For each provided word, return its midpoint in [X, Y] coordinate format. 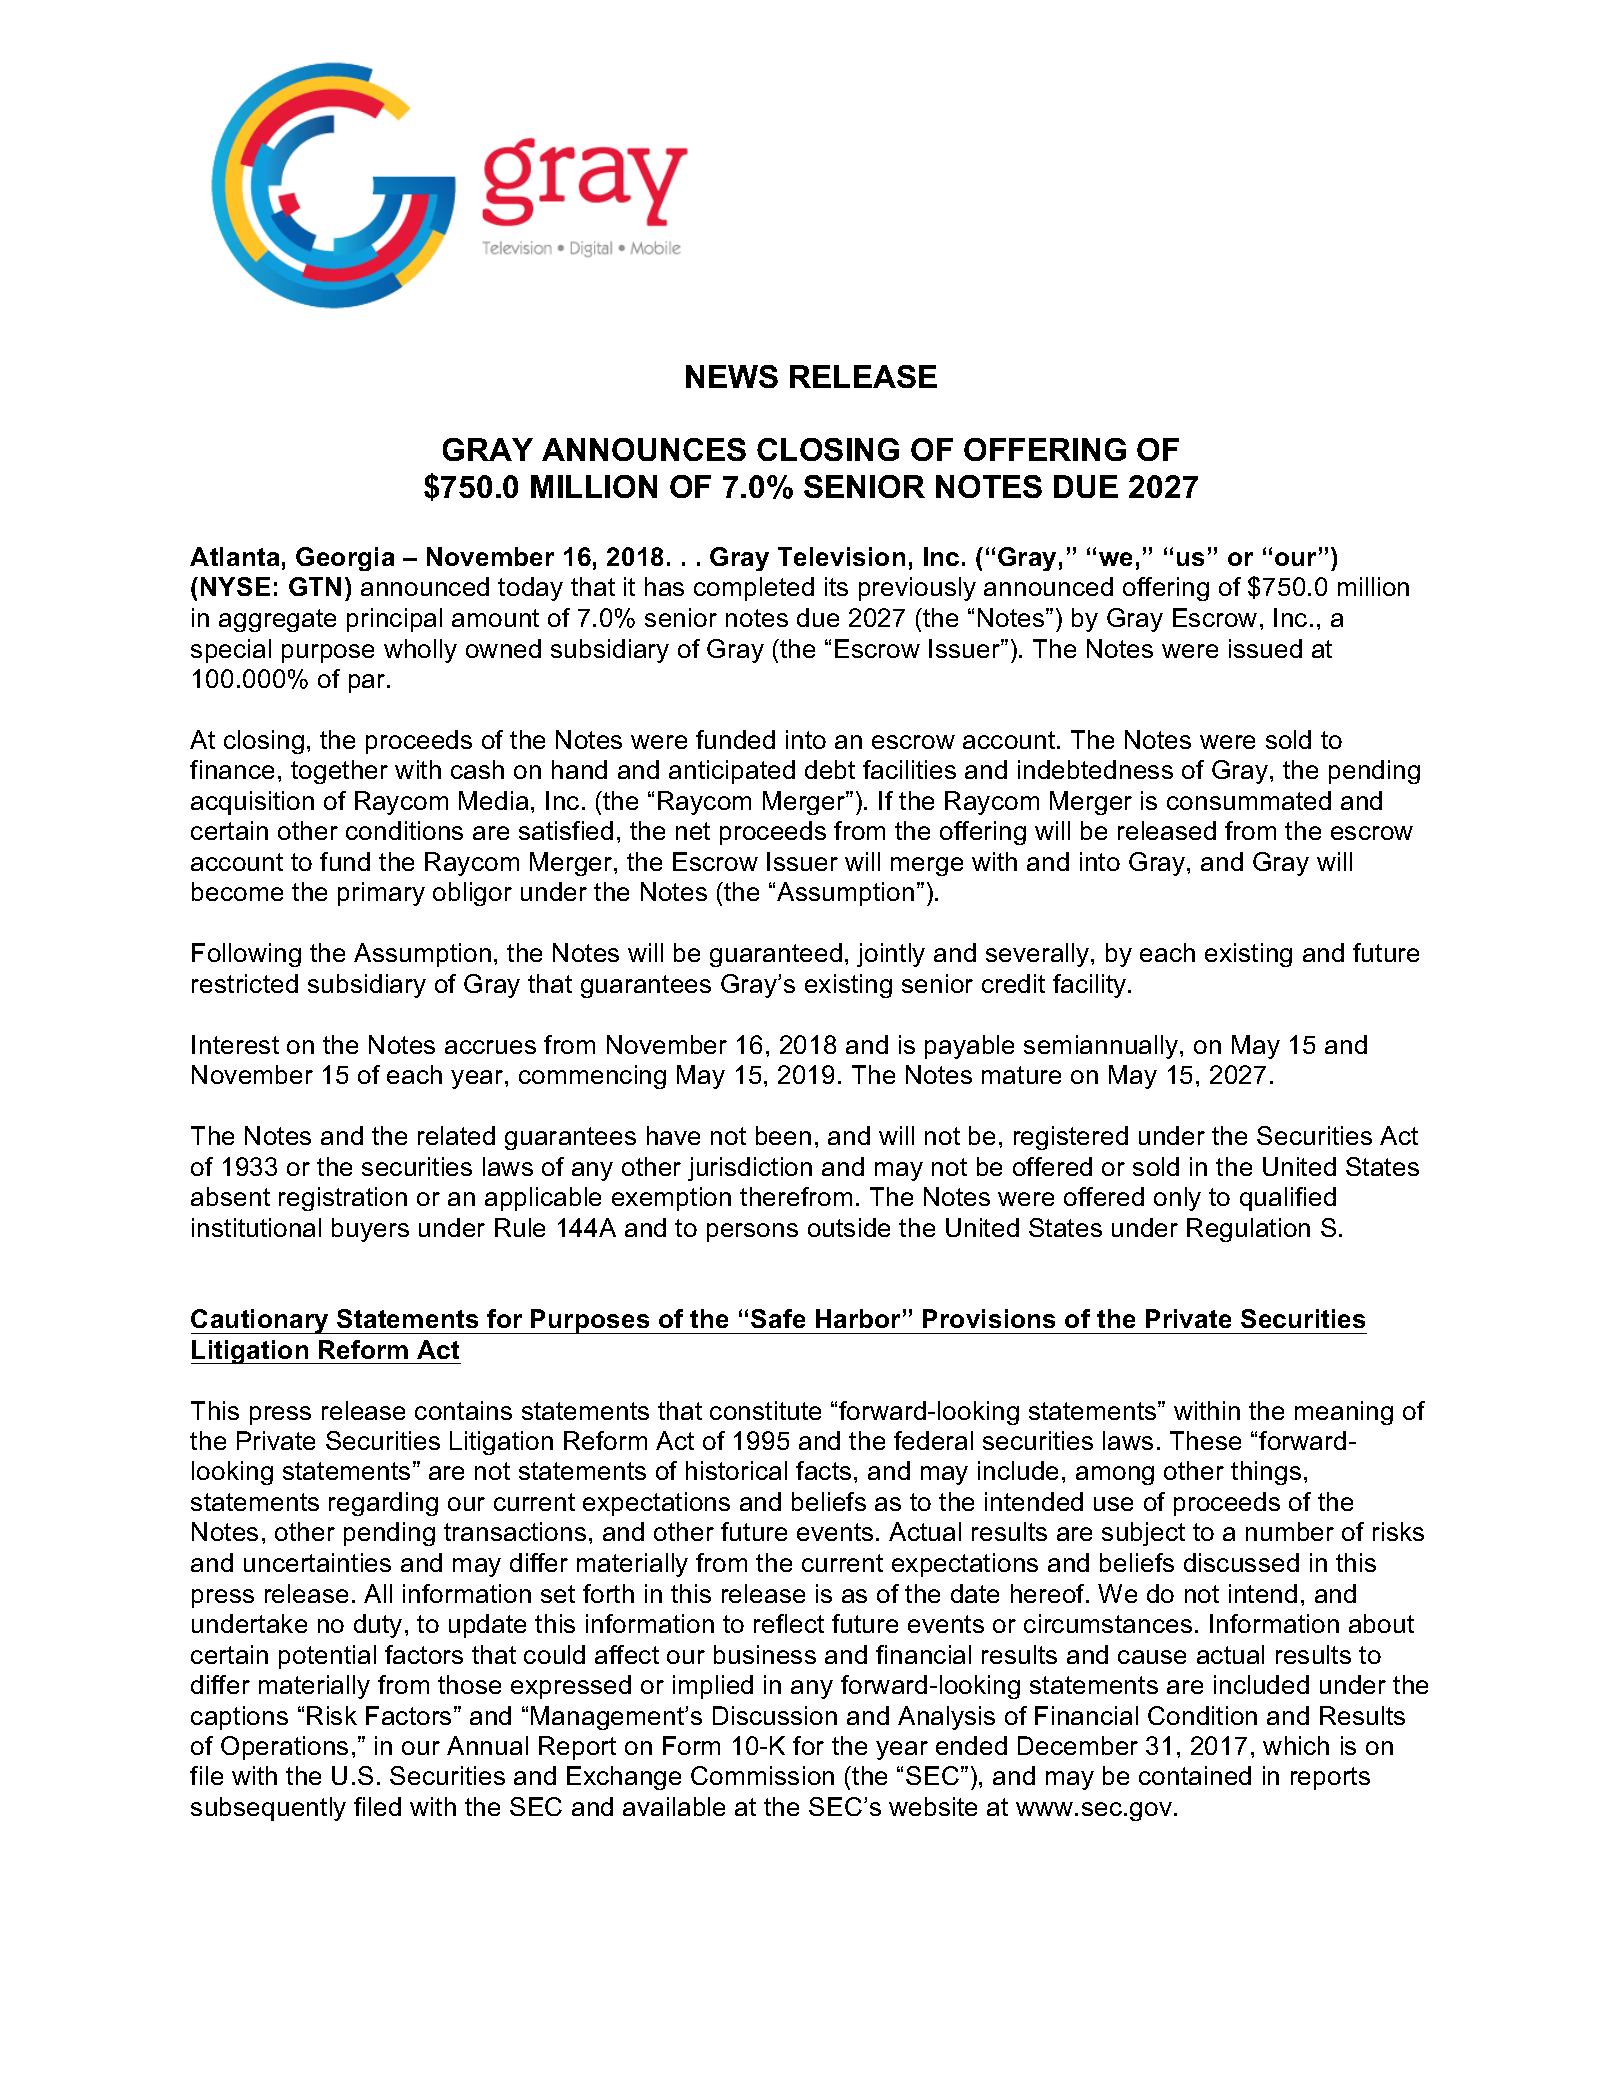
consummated [1249, 800]
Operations [284, 1748]
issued [1265, 648]
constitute [765, 1410]
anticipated [732, 772]
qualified [1288, 1199]
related [456, 1135]
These [1205, 1440]
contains [463, 1410]
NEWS [732, 376]
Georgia [345, 559]
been [783, 1135]
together [339, 772]
